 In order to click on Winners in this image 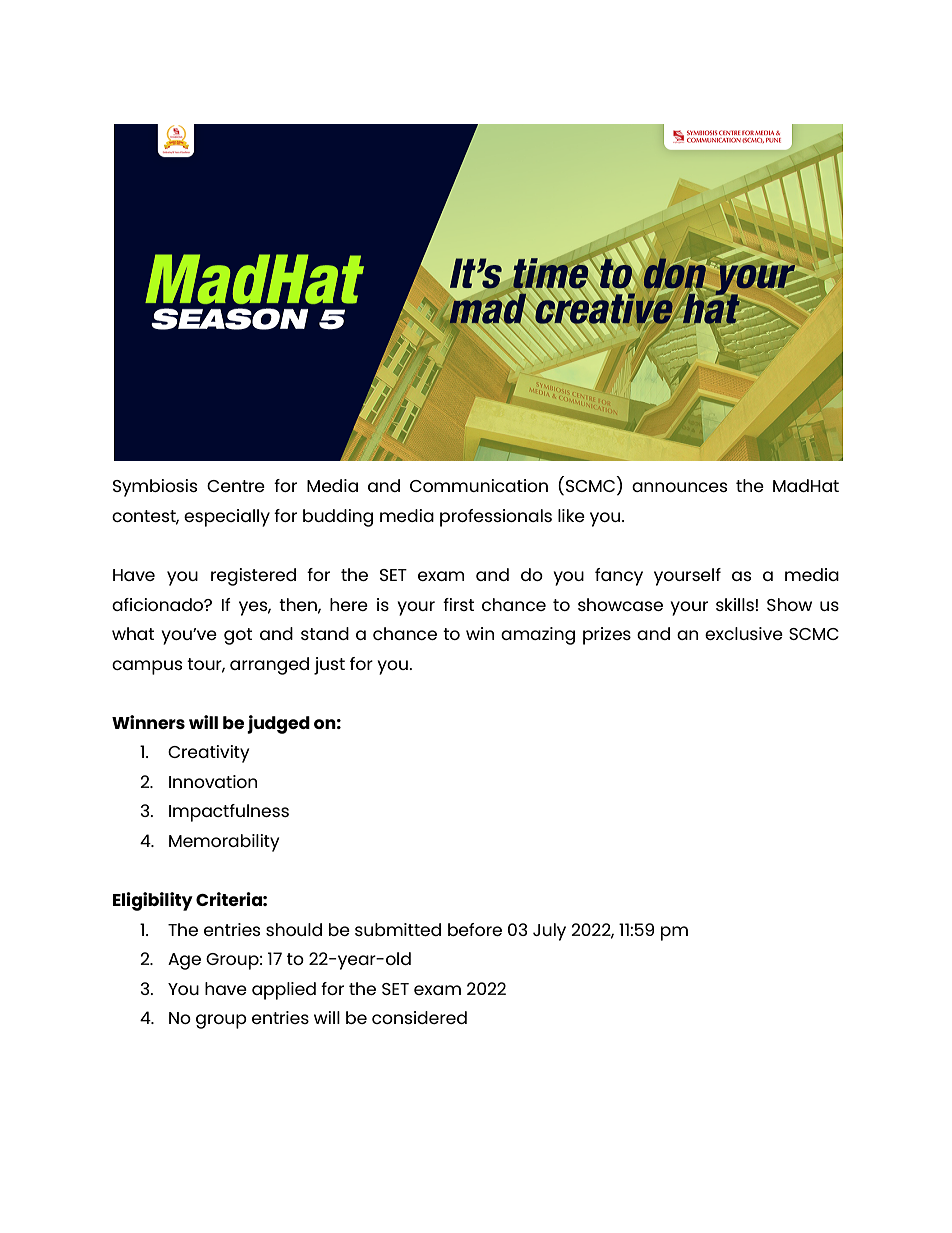, I will do `click(148, 722)`.
